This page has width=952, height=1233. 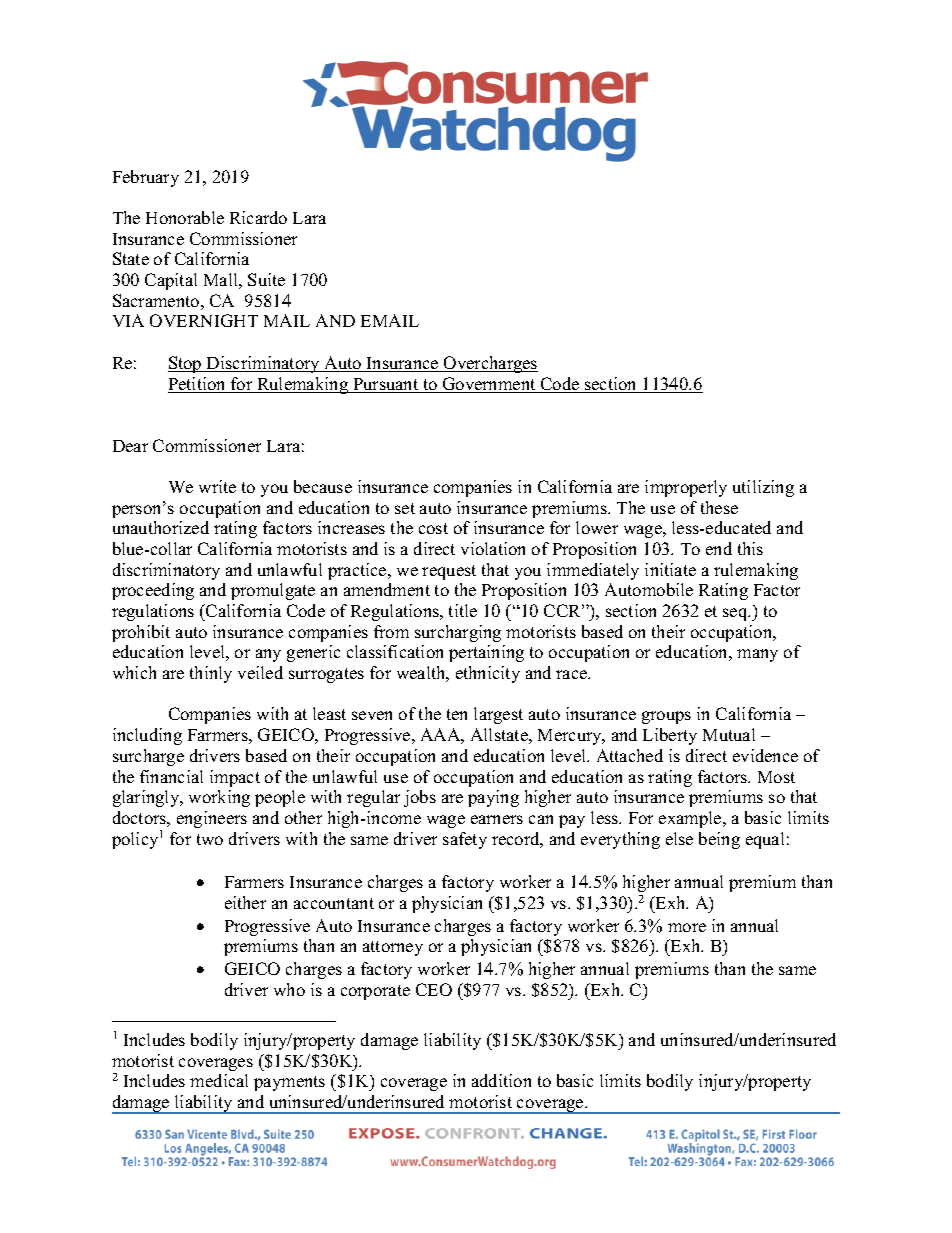 What do you see at coordinates (219, 1080) in the page?
I see `medical` at bounding box center [219, 1080].
